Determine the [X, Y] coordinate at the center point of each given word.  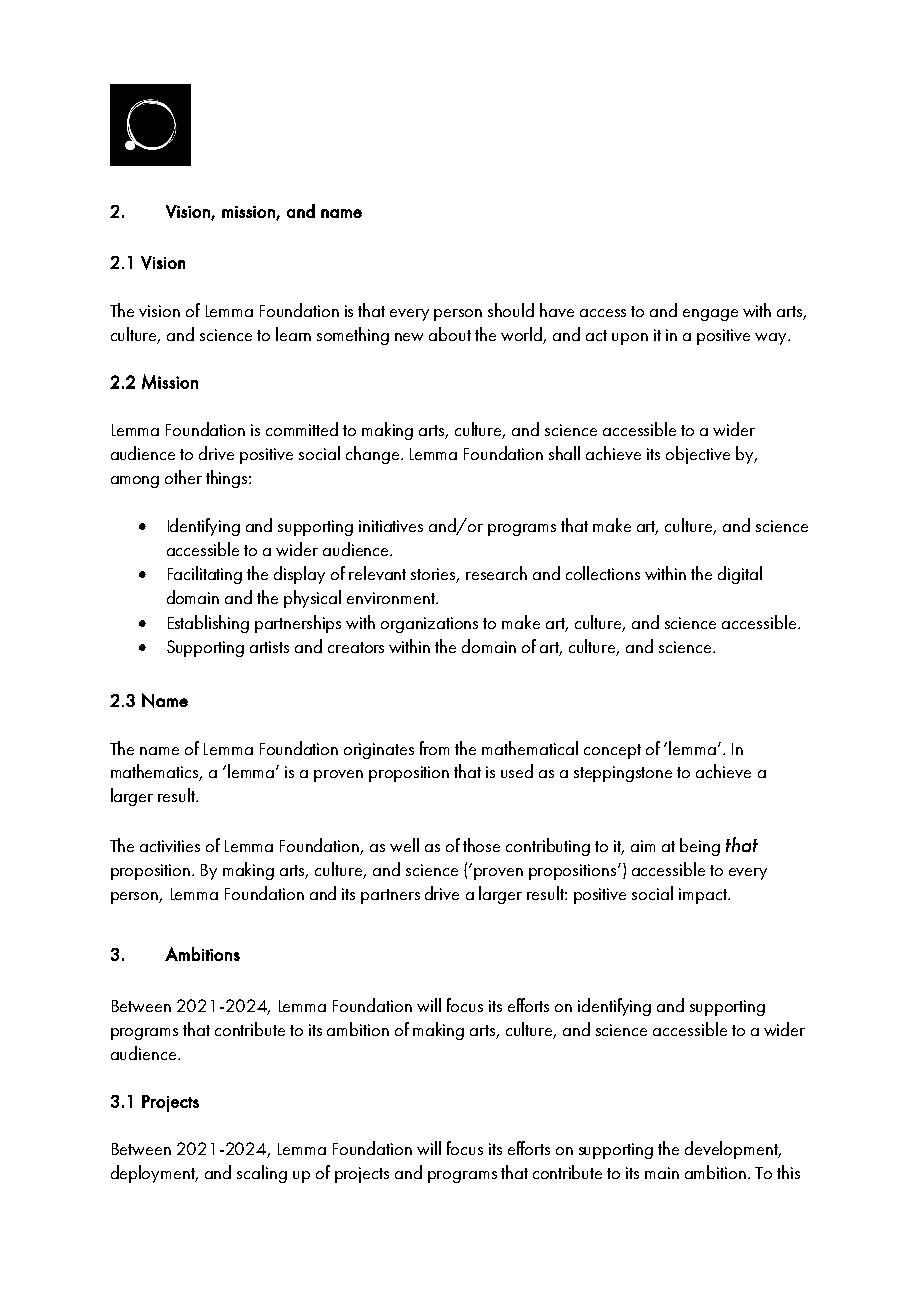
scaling [262, 1174]
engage [710, 315]
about [450, 334]
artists [269, 647]
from [434, 748]
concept [612, 751]
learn [293, 334]
